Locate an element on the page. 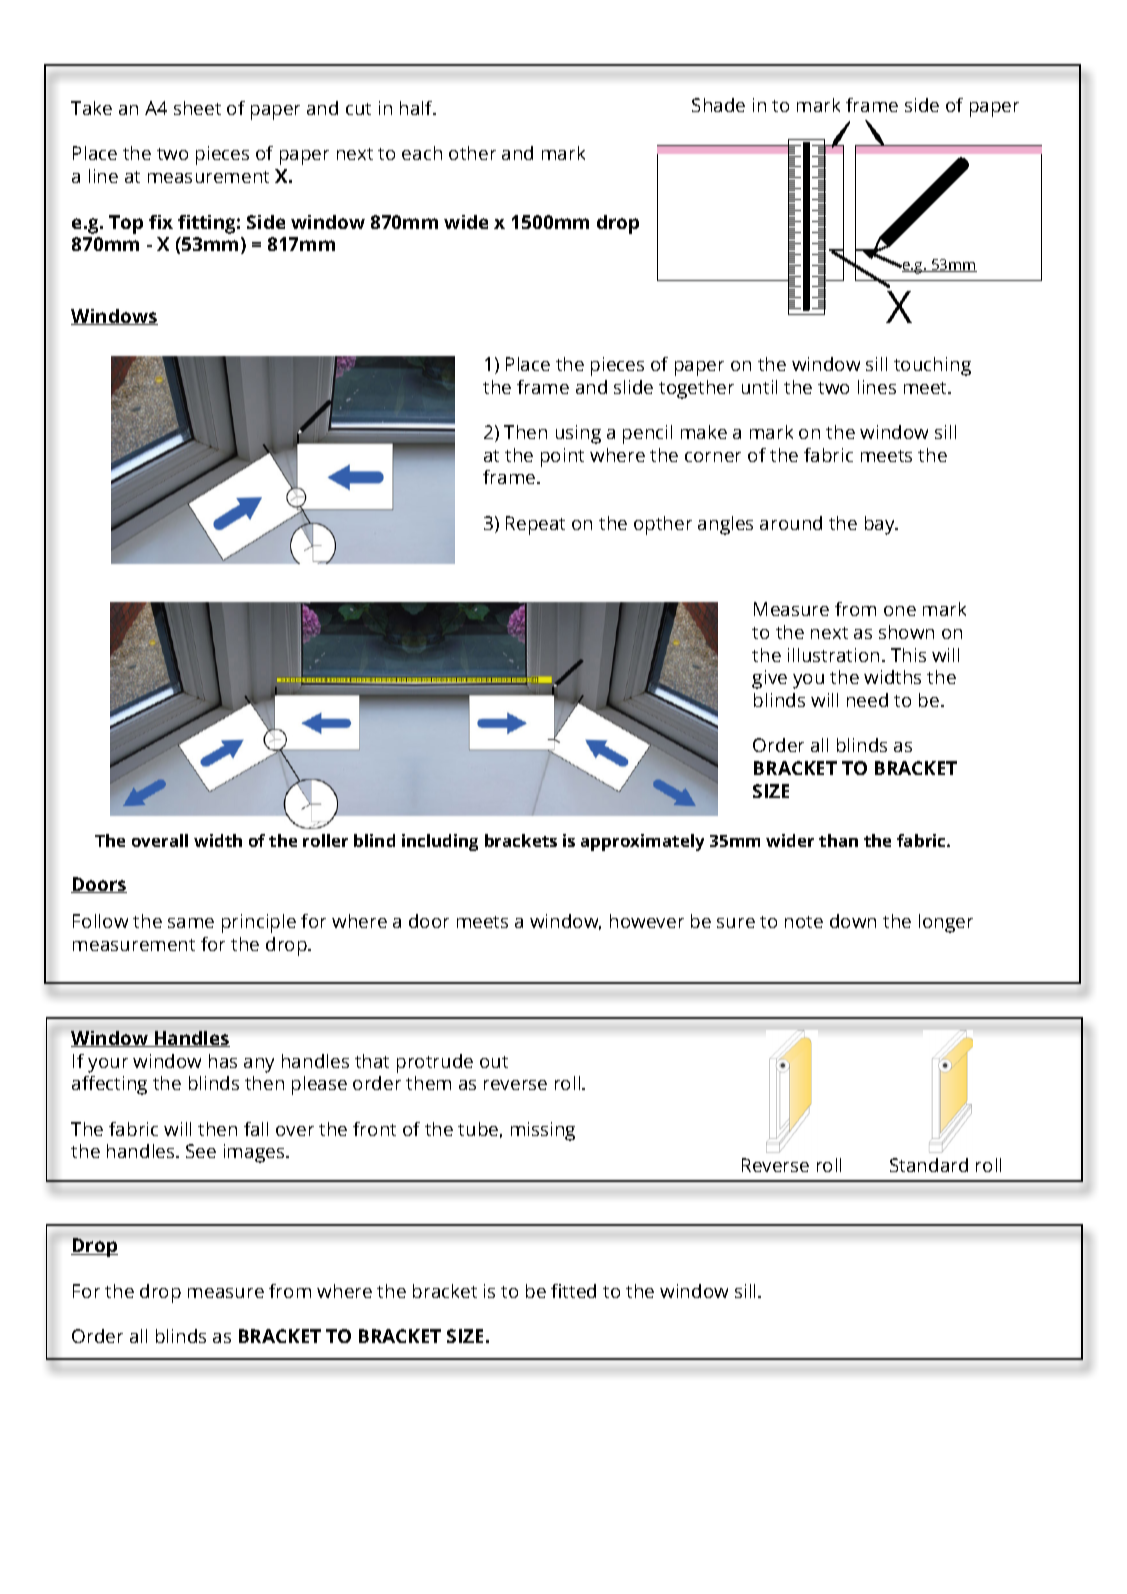 Image resolution: width=1127 pixels, height=1594 pixels. has is located at coordinates (223, 1061).
